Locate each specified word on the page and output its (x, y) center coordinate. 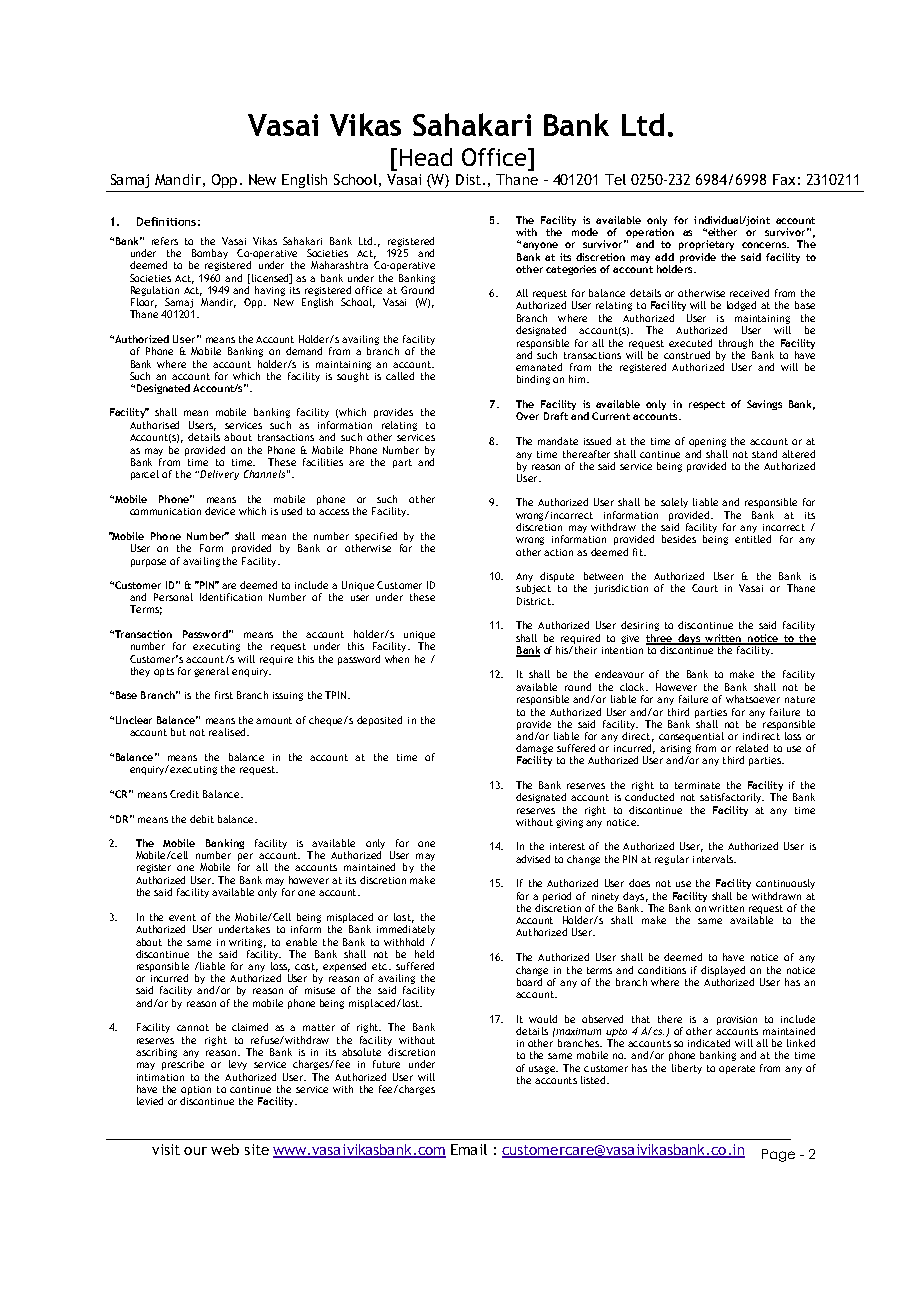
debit (202, 819)
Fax (784, 179)
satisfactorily (732, 798)
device (220, 511)
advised (533, 859)
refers (165, 241)
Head (426, 157)
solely (674, 503)
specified (376, 537)
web (225, 1149)
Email (469, 1149)
